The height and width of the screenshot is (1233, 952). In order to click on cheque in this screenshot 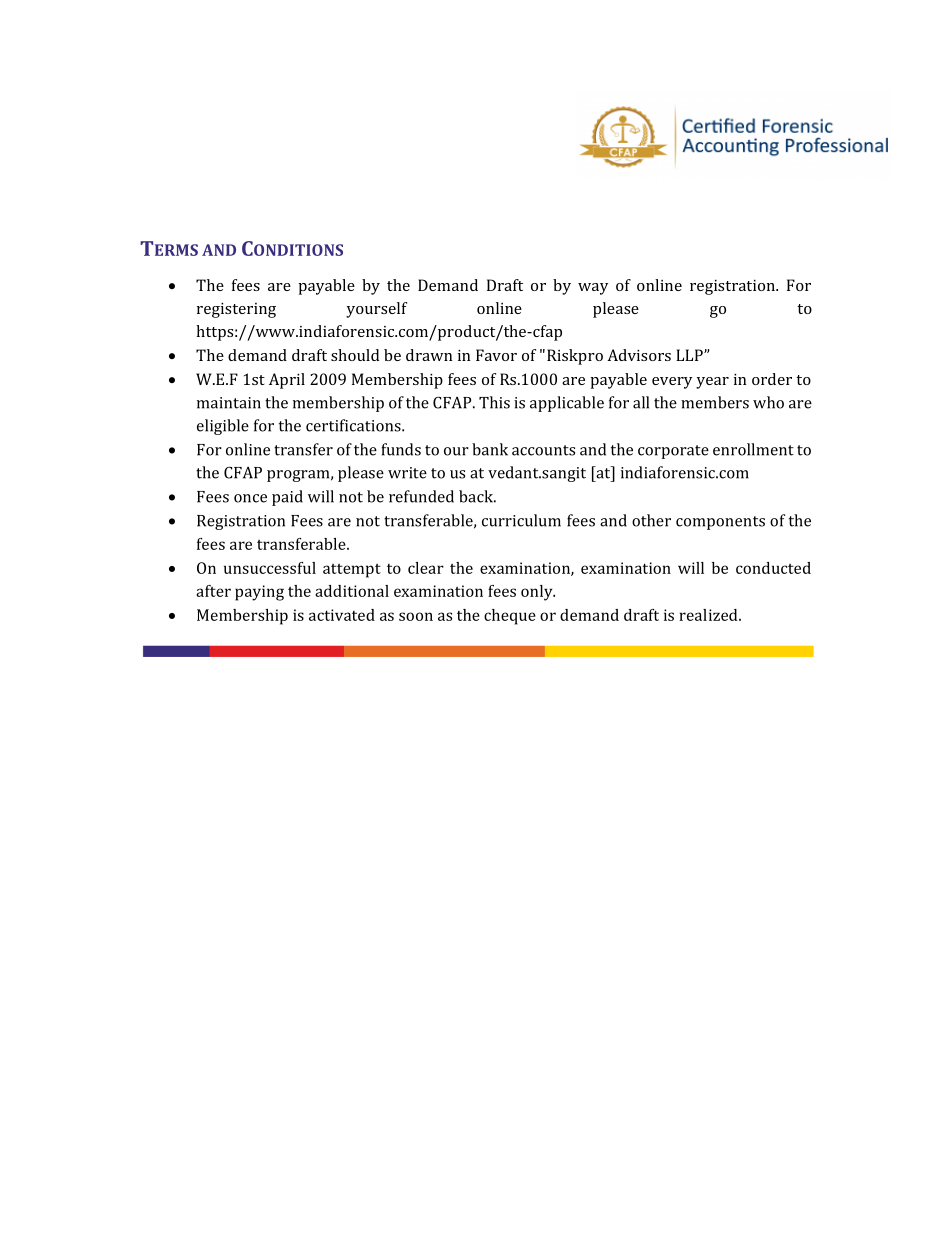, I will do `click(510, 617)`.
